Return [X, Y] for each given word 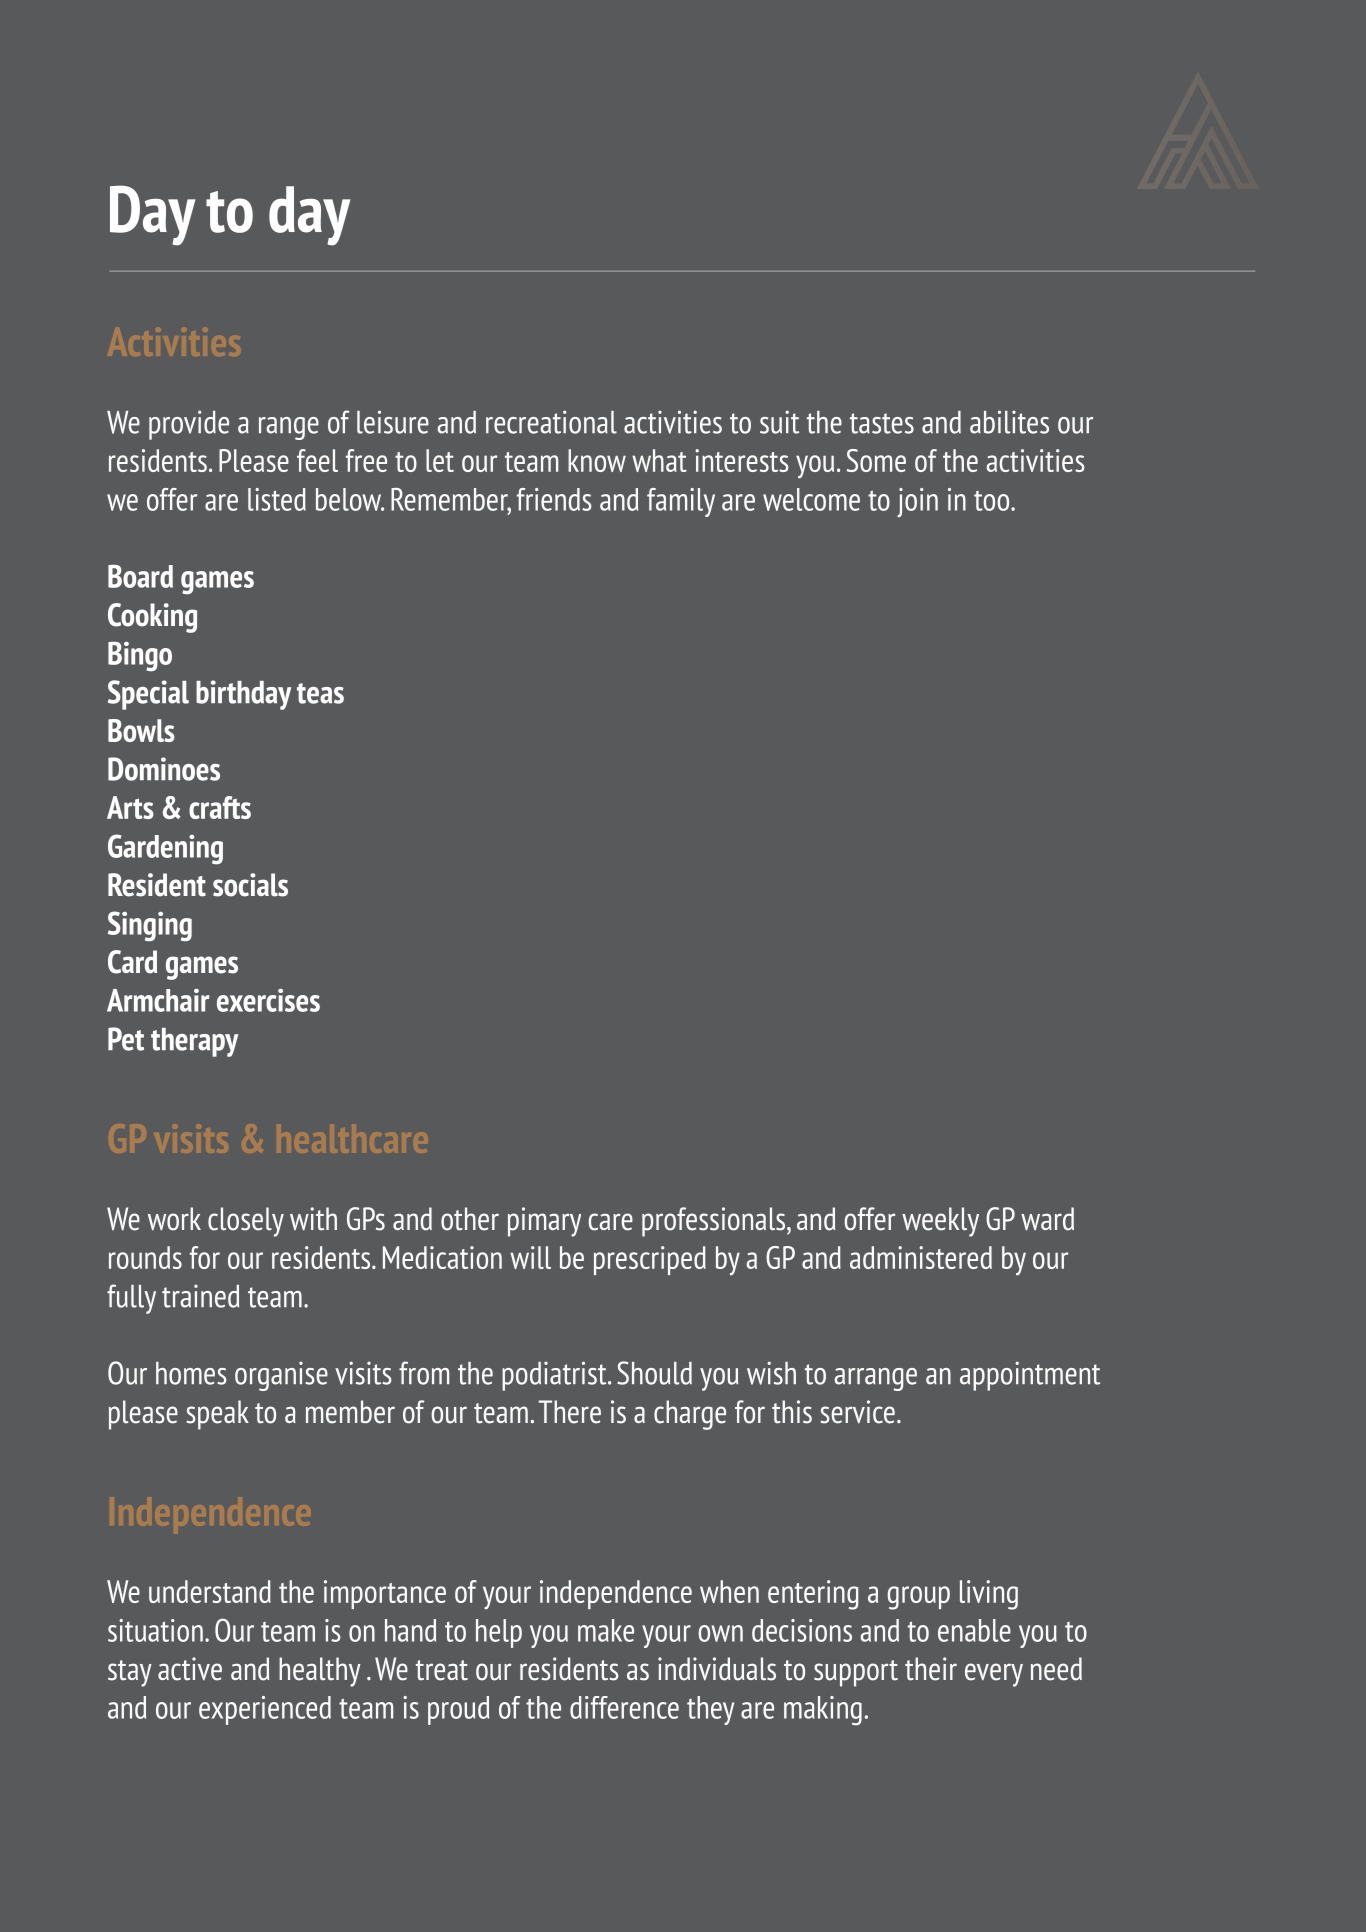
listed [277, 499]
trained [200, 1296]
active [190, 1669]
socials [250, 885]
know [597, 460]
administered [921, 1257]
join [917, 502]
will [530, 1257]
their [931, 1669]
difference [624, 1707]
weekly [940, 1222]
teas [320, 693]
